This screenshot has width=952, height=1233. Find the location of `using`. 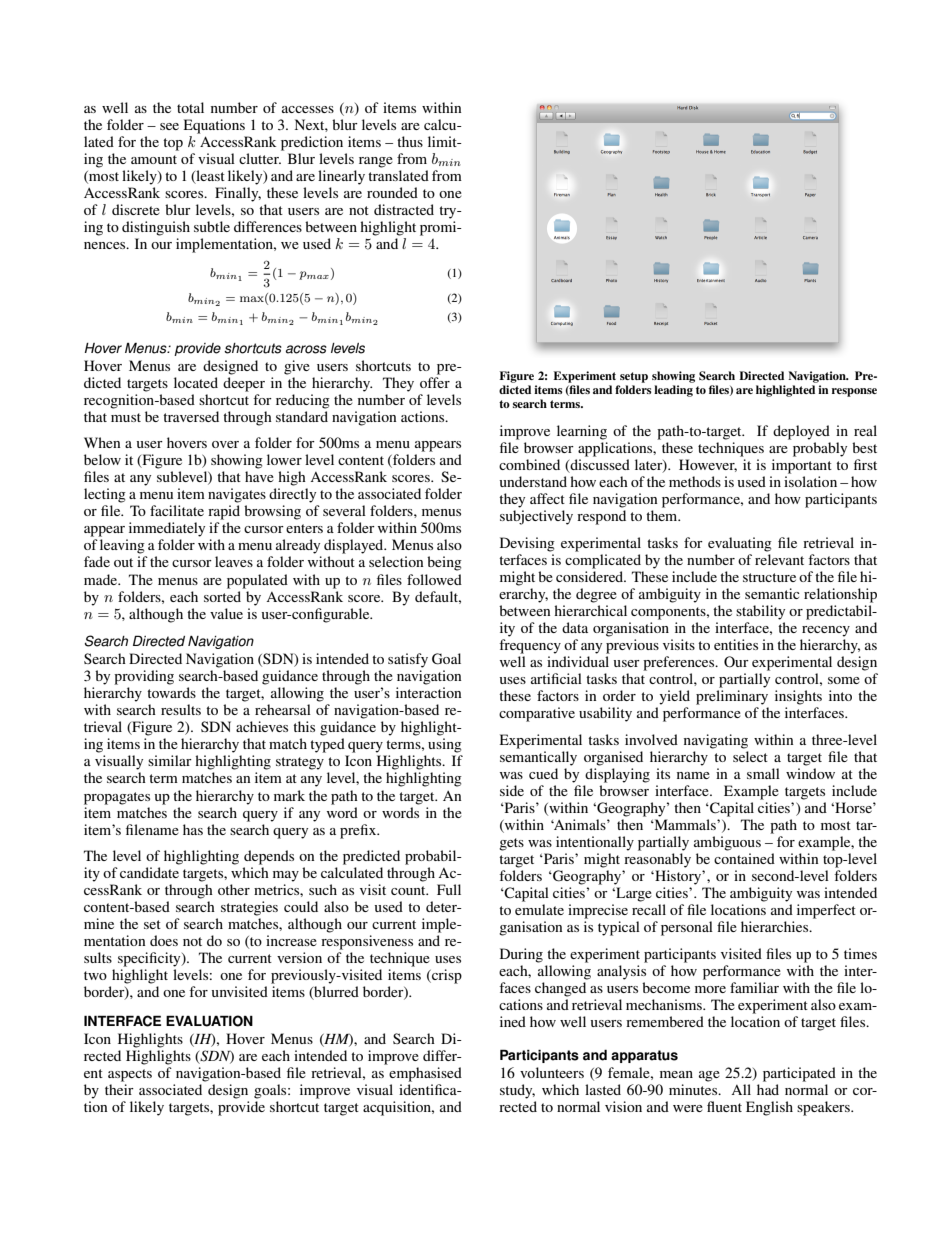

using is located at coordinates (445, 745).
